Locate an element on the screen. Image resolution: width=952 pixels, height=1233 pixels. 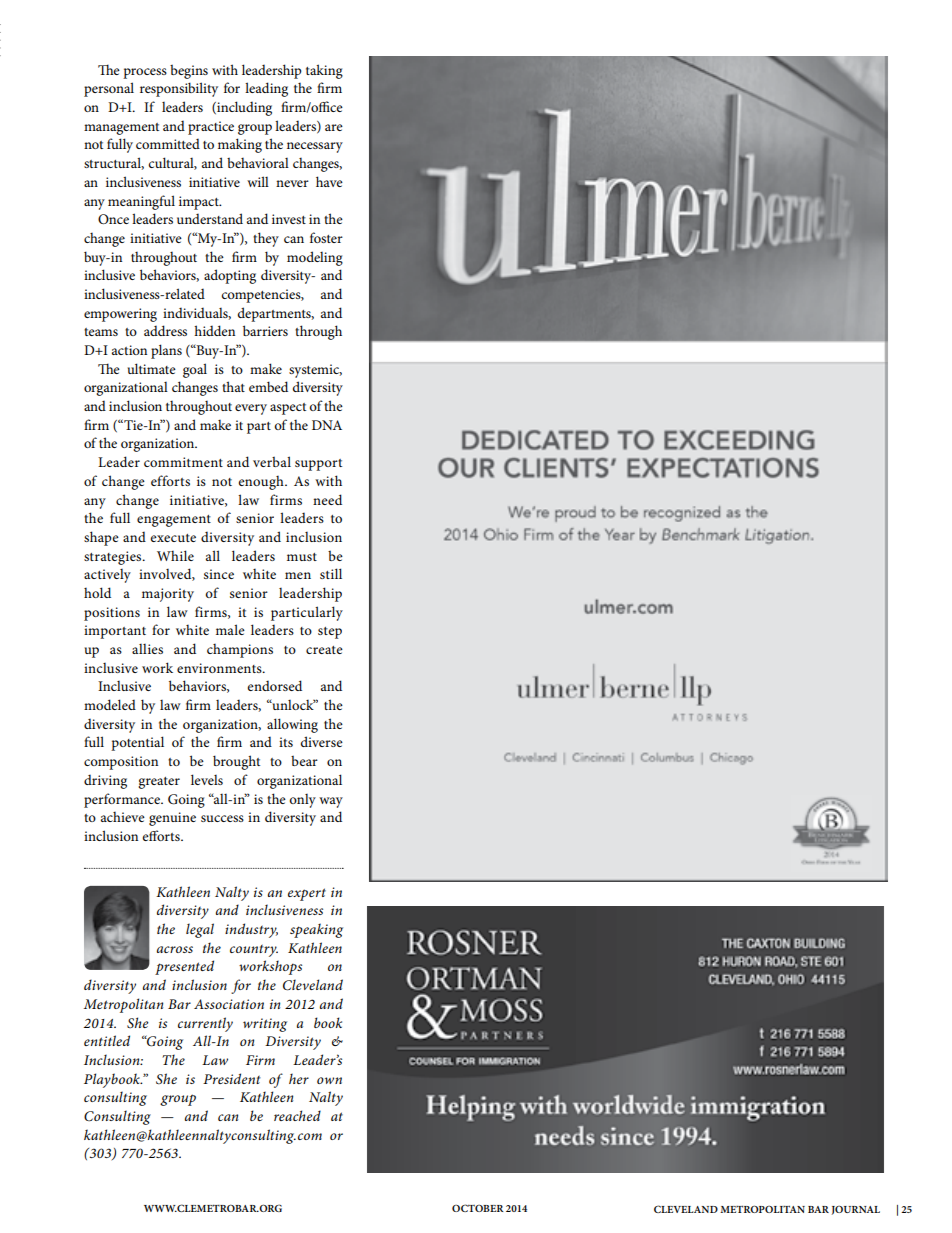
Journal is located at coordinates (856, 1210).
